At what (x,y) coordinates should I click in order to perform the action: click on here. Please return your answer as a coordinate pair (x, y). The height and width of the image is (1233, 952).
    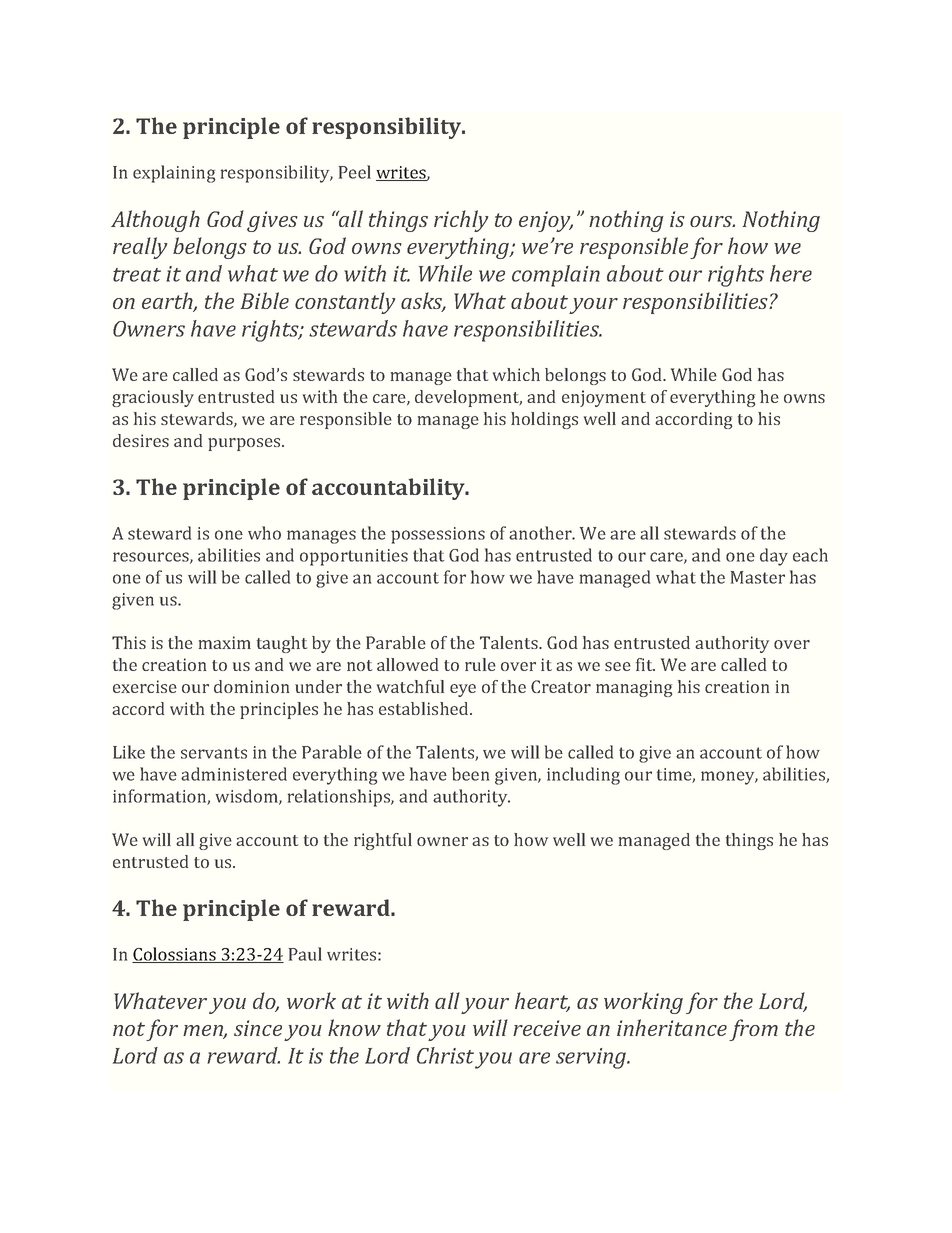
    Looking at the image, I should click on (791, 273).
